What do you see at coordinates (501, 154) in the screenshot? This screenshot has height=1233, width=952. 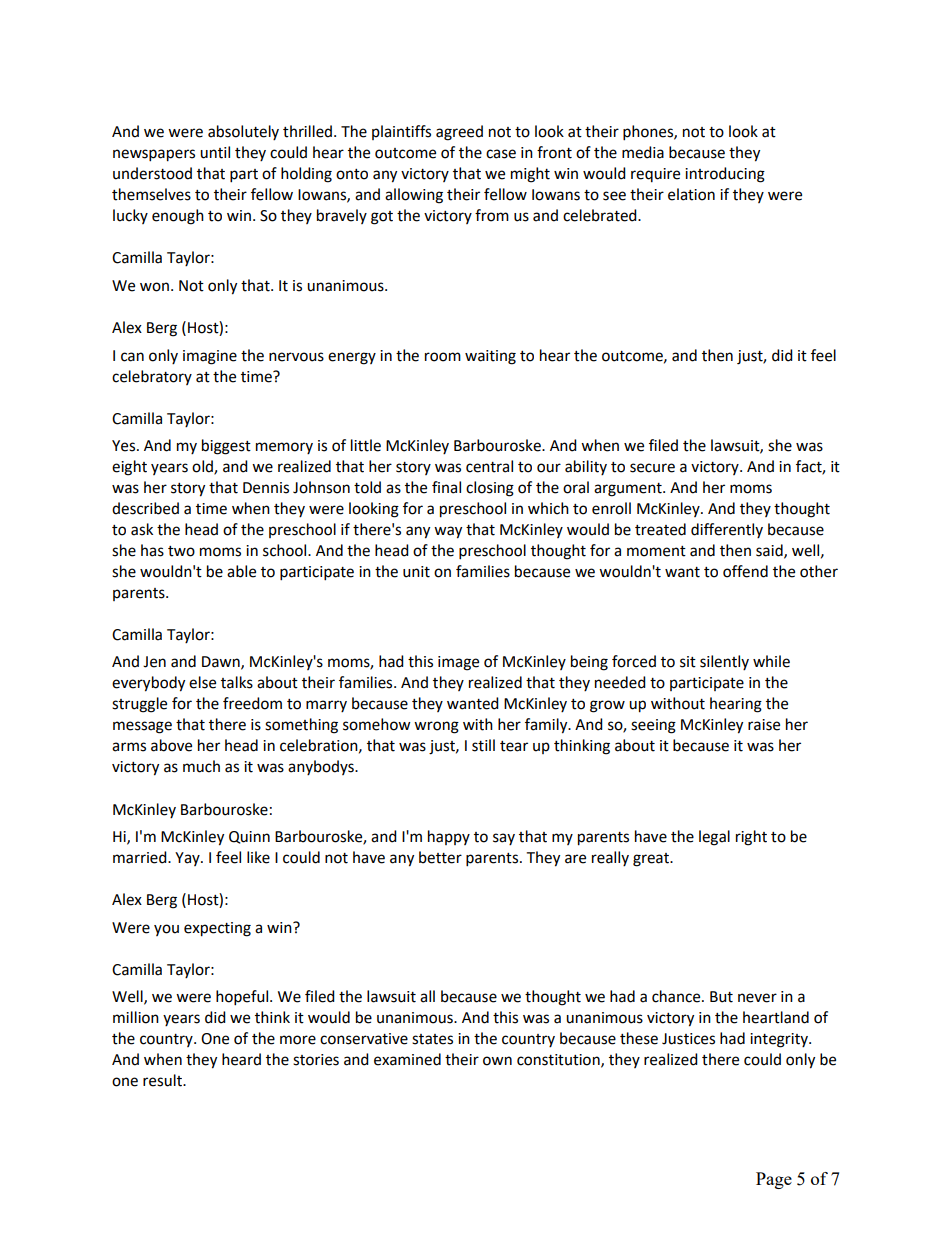 I see `case` at bounding box center [501, 154].
